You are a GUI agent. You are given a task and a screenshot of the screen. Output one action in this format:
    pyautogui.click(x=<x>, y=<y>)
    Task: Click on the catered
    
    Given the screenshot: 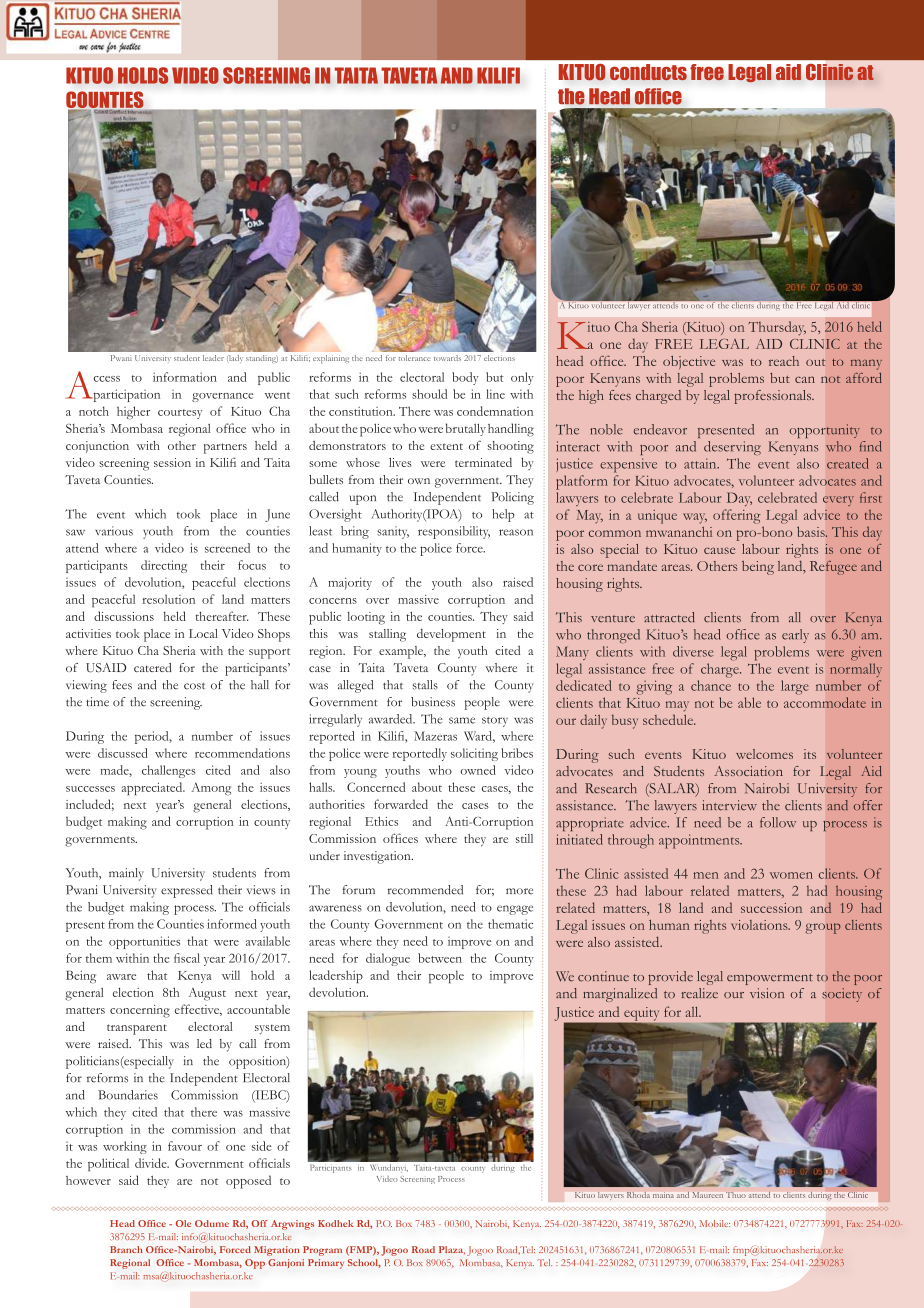 What is the action you would take?
    pyautogui.click(x=153, y=667)
